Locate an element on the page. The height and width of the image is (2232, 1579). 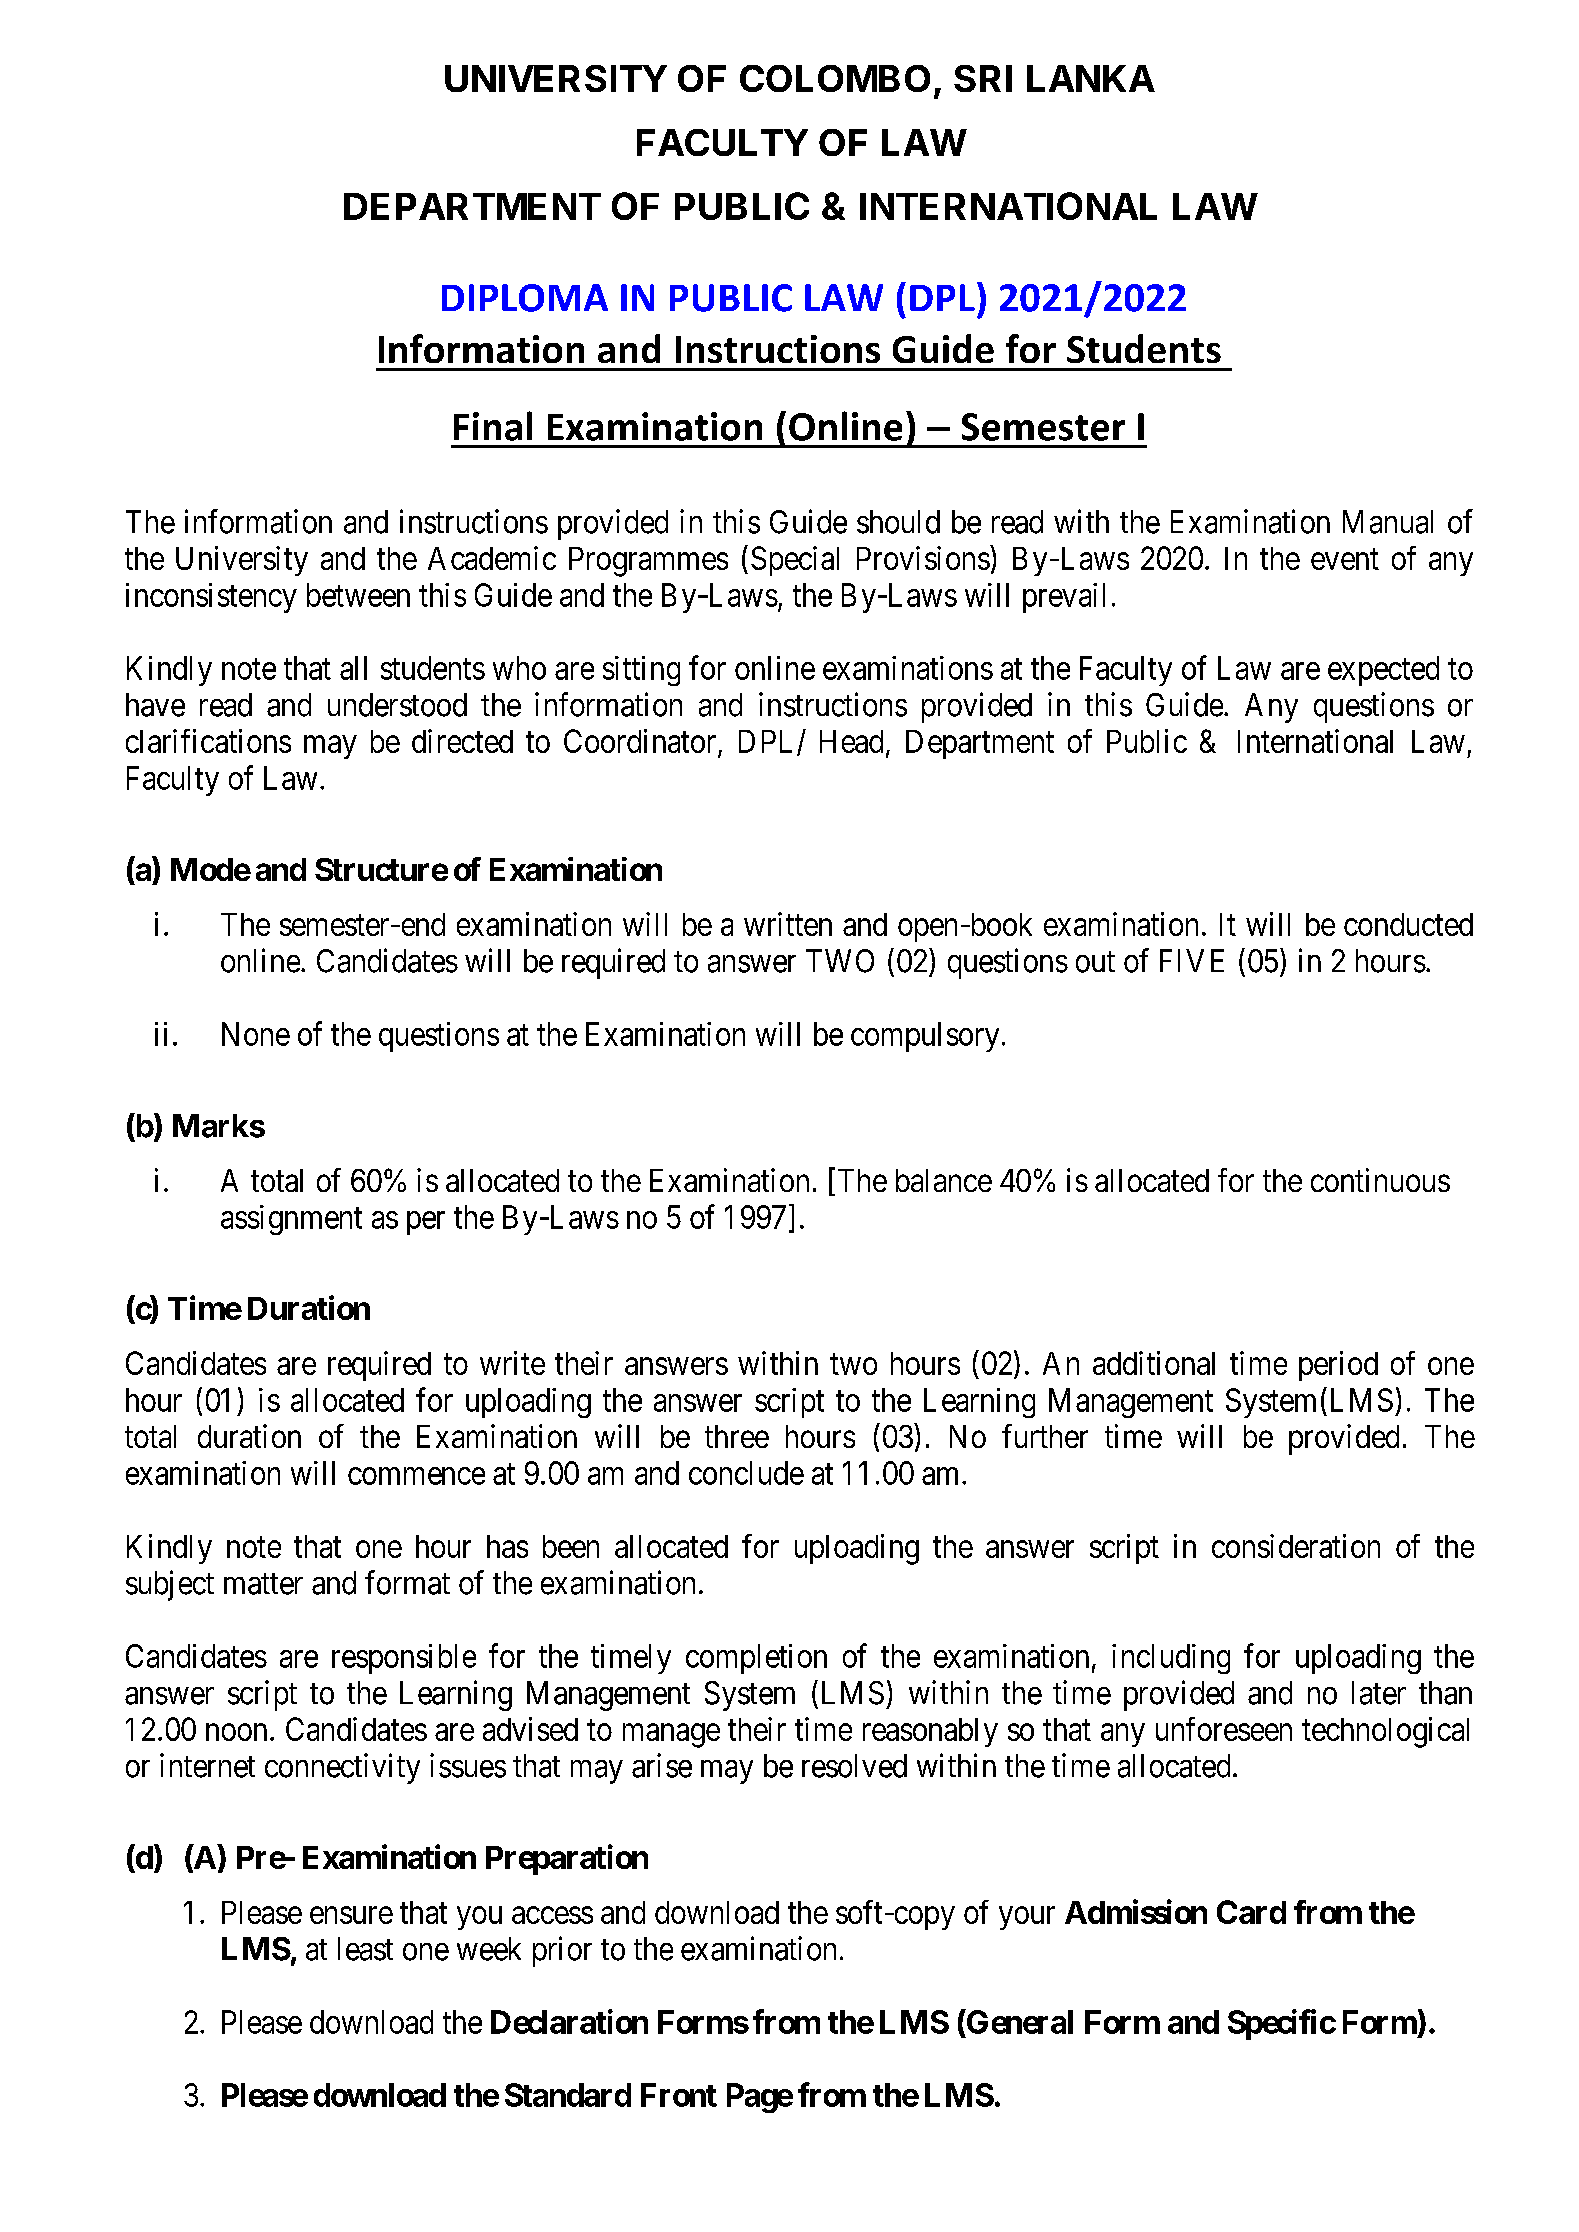
None is located at coordinates (256, 1034).
